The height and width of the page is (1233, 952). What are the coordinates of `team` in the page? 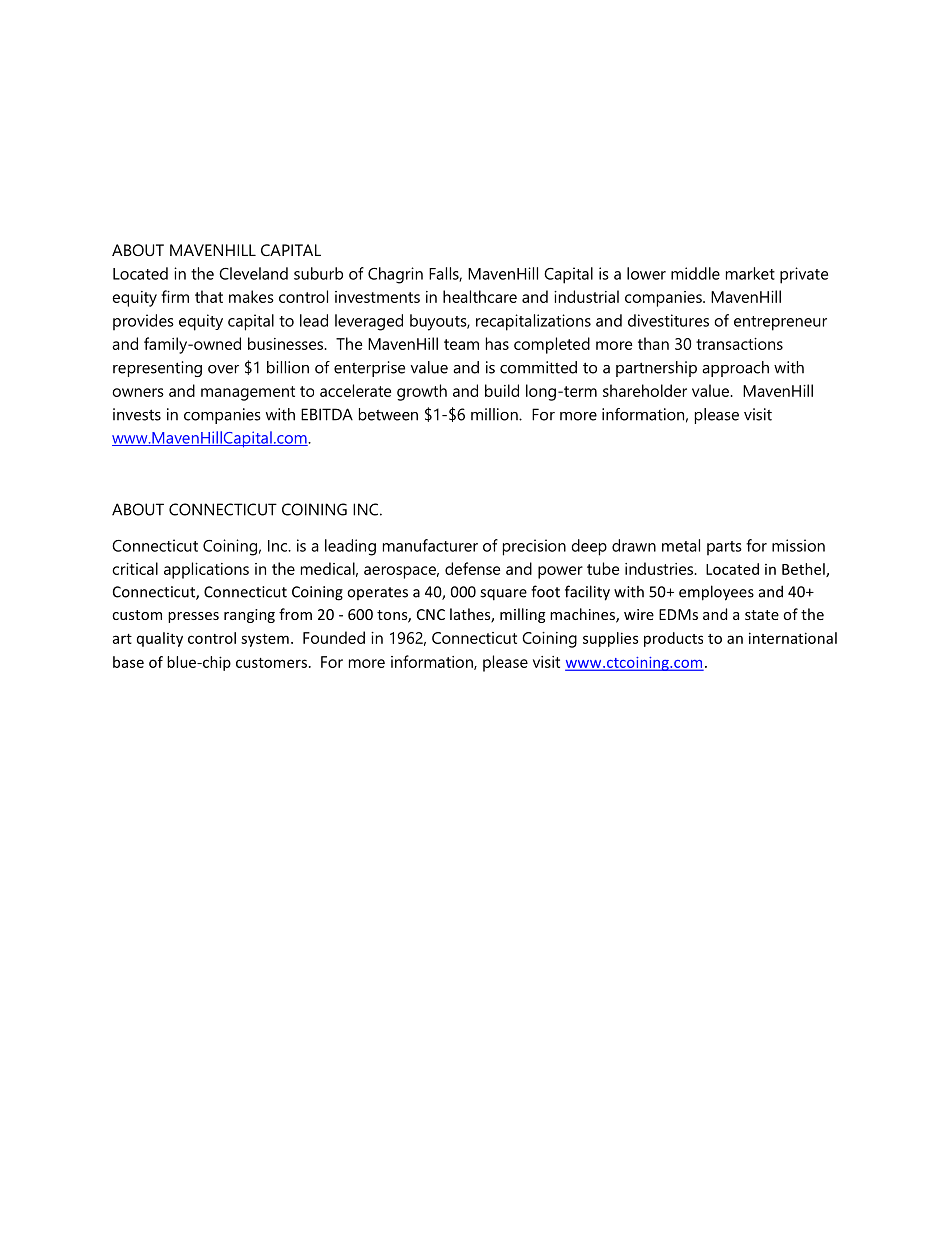 It's located at (461, 344).
